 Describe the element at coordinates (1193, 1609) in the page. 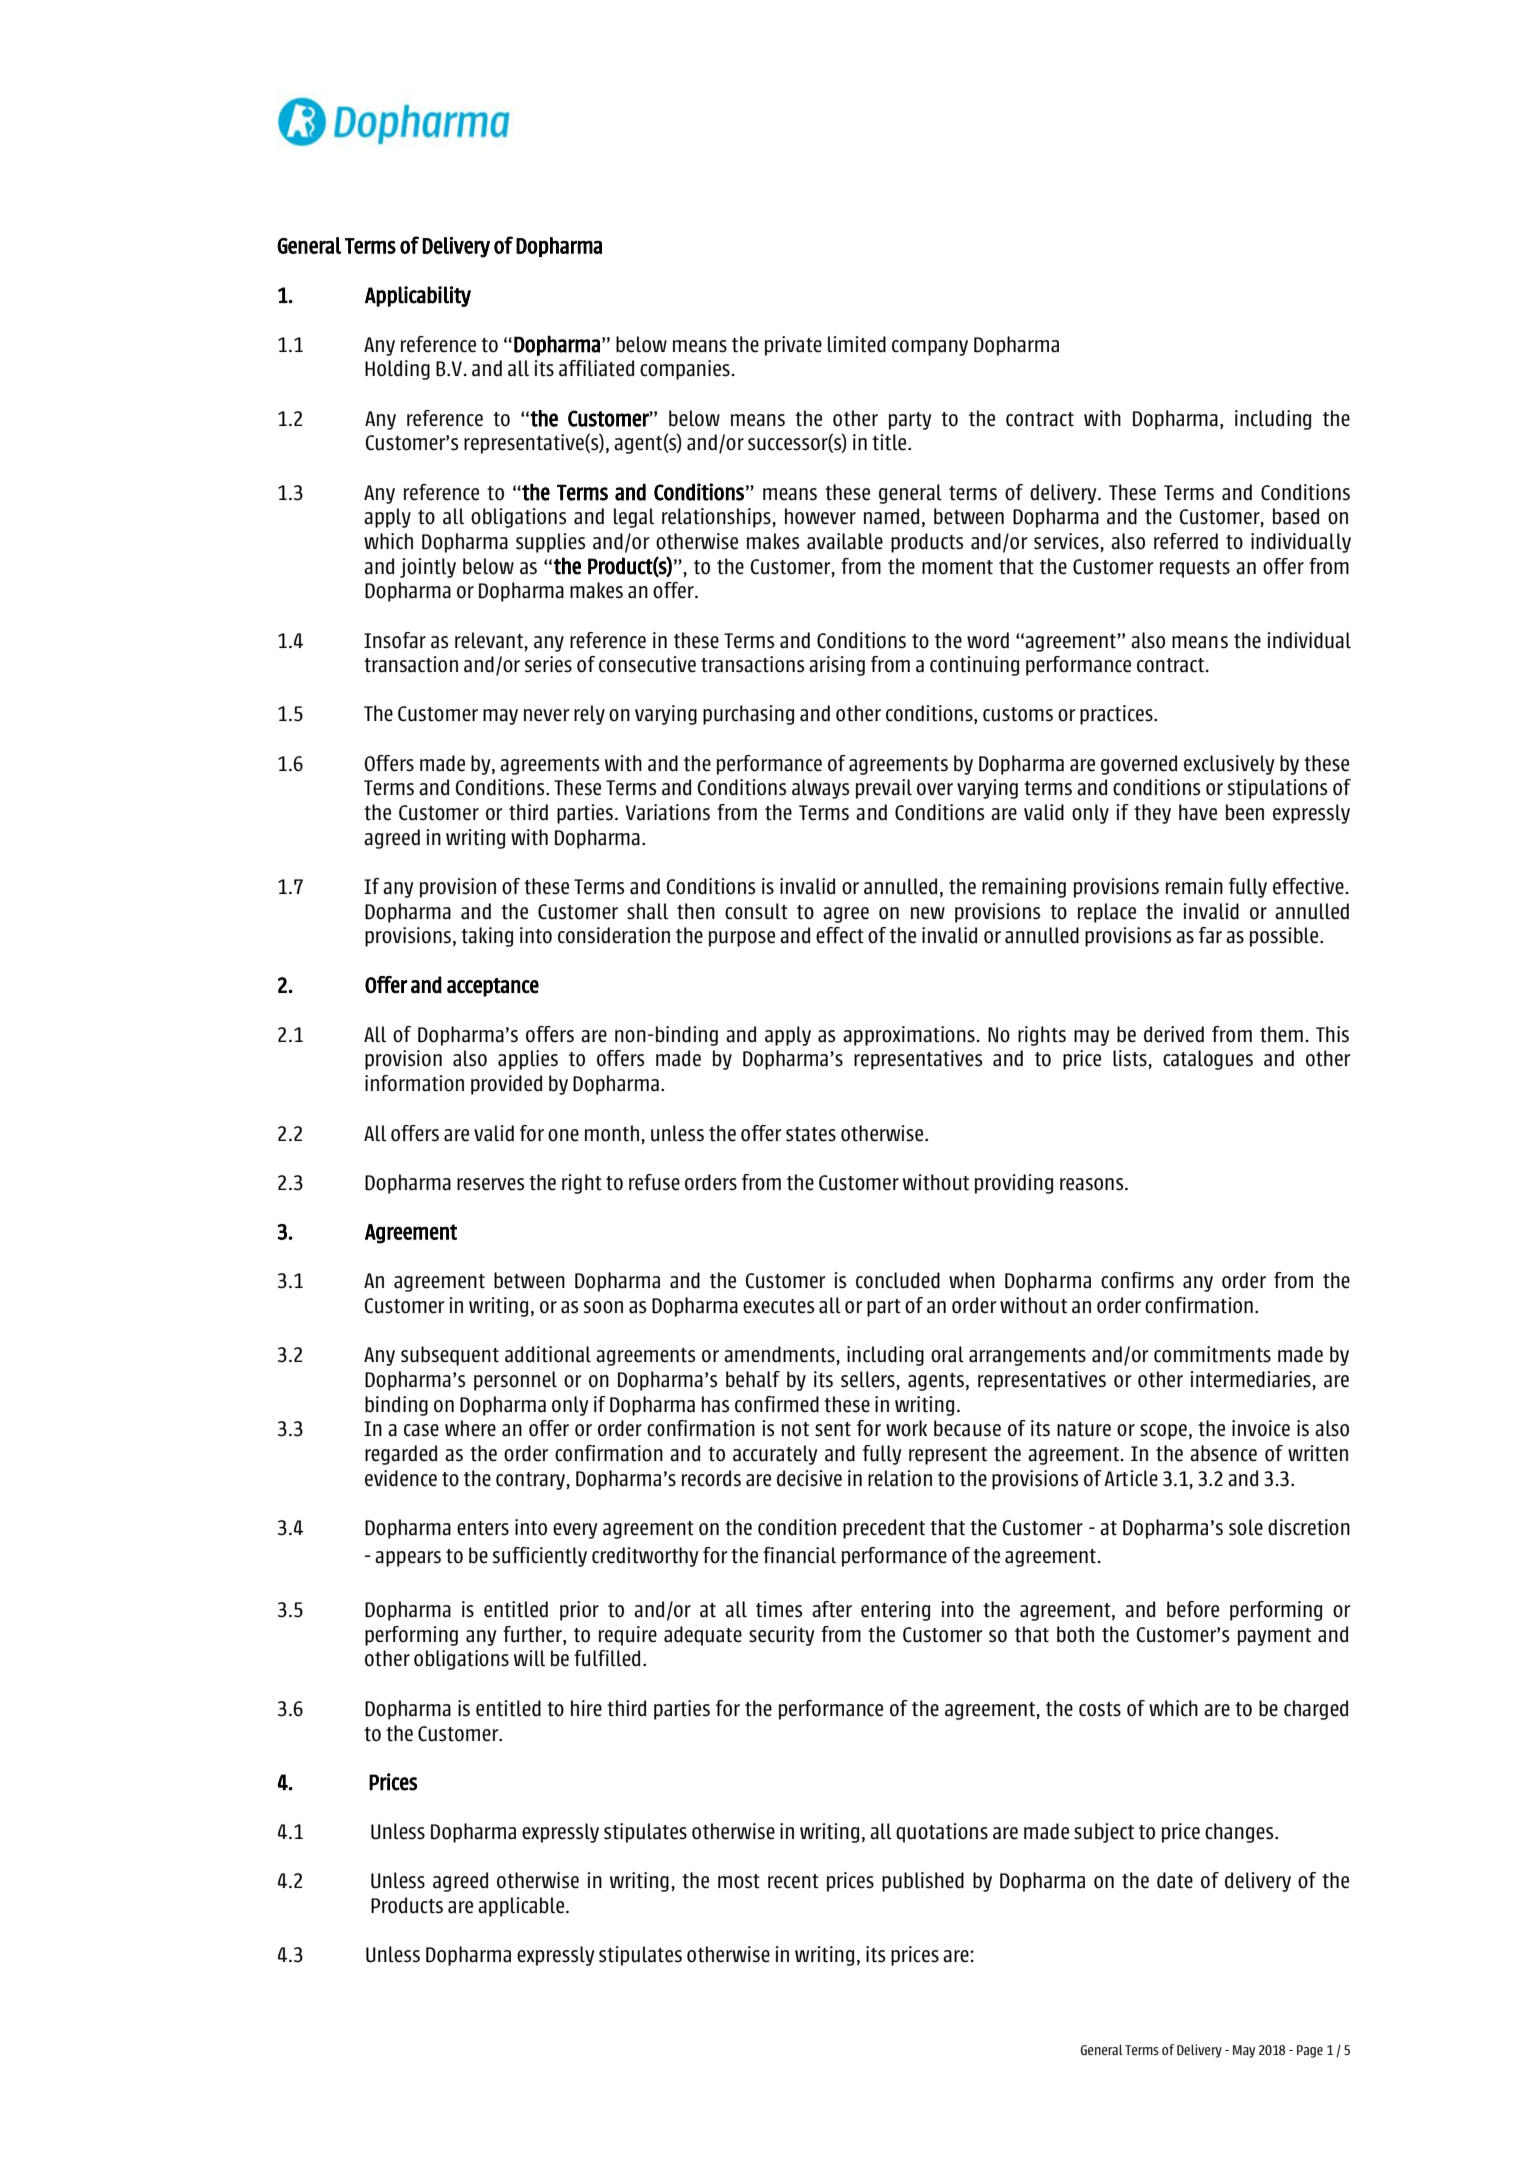

I see `before` at that location.
